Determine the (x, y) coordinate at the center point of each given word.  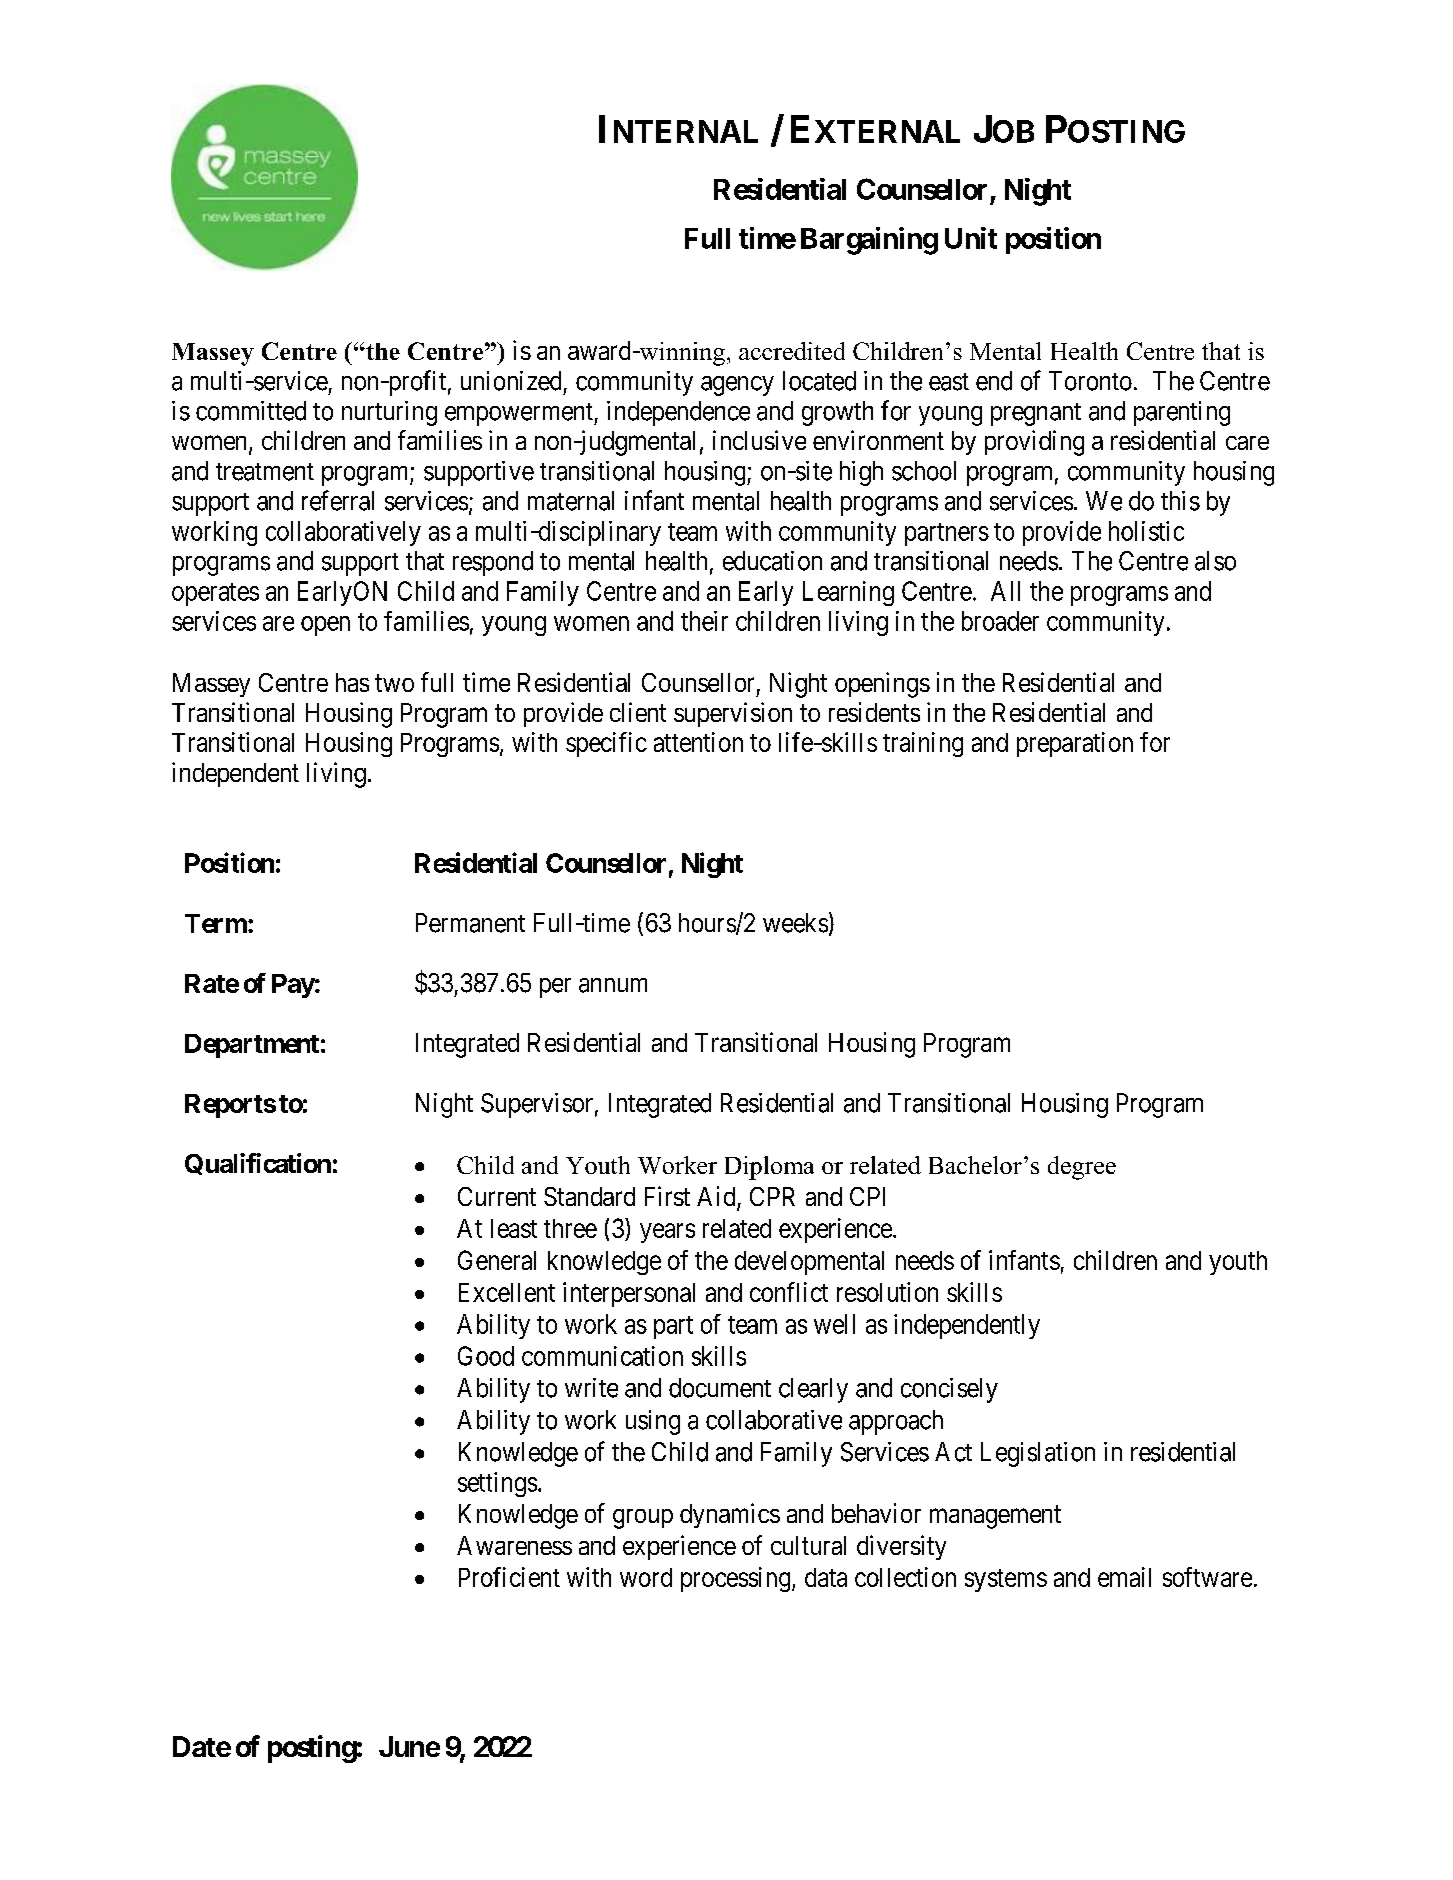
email (1124, 1577)
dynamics (730, 1515)
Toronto (1090, 381)
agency (737, 386)
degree (1082, 1168)
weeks (795, 923)
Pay (293, 986)
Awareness (514, 1545)
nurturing (389, 413)
